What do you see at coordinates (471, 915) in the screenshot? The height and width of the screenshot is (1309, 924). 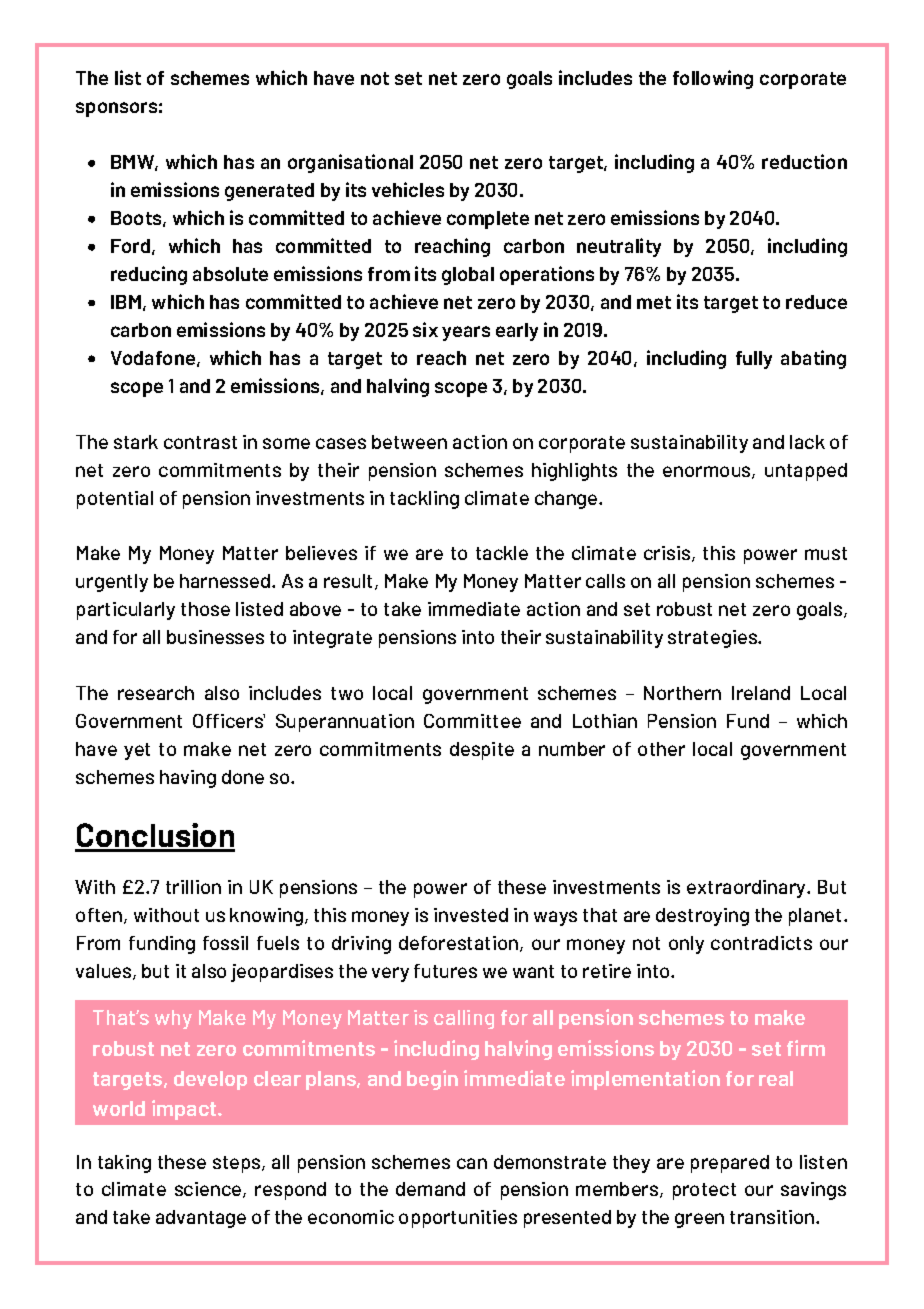 I see `invested` at bounding box center [471, 915].
